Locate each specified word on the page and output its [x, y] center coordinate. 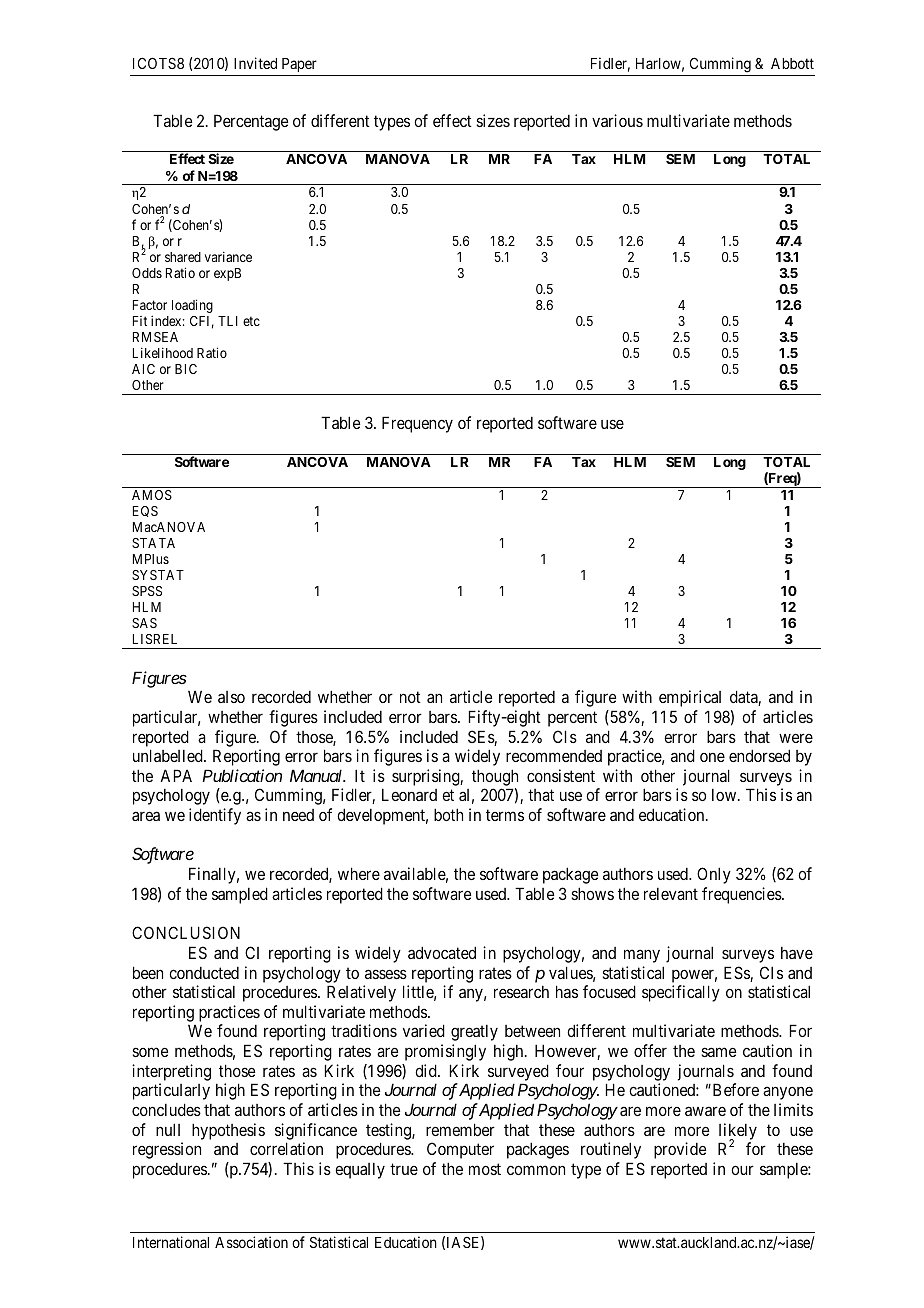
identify [215, 816]
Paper [299, 65]
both [448, 814]
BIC [186, 369]
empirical [690, 698]
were [796, 738]
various [617, 120]
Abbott [792, 63]
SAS [144, 623]
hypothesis [228, 1131]
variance [228, 256]
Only [714, 875]
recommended [554, 756]
